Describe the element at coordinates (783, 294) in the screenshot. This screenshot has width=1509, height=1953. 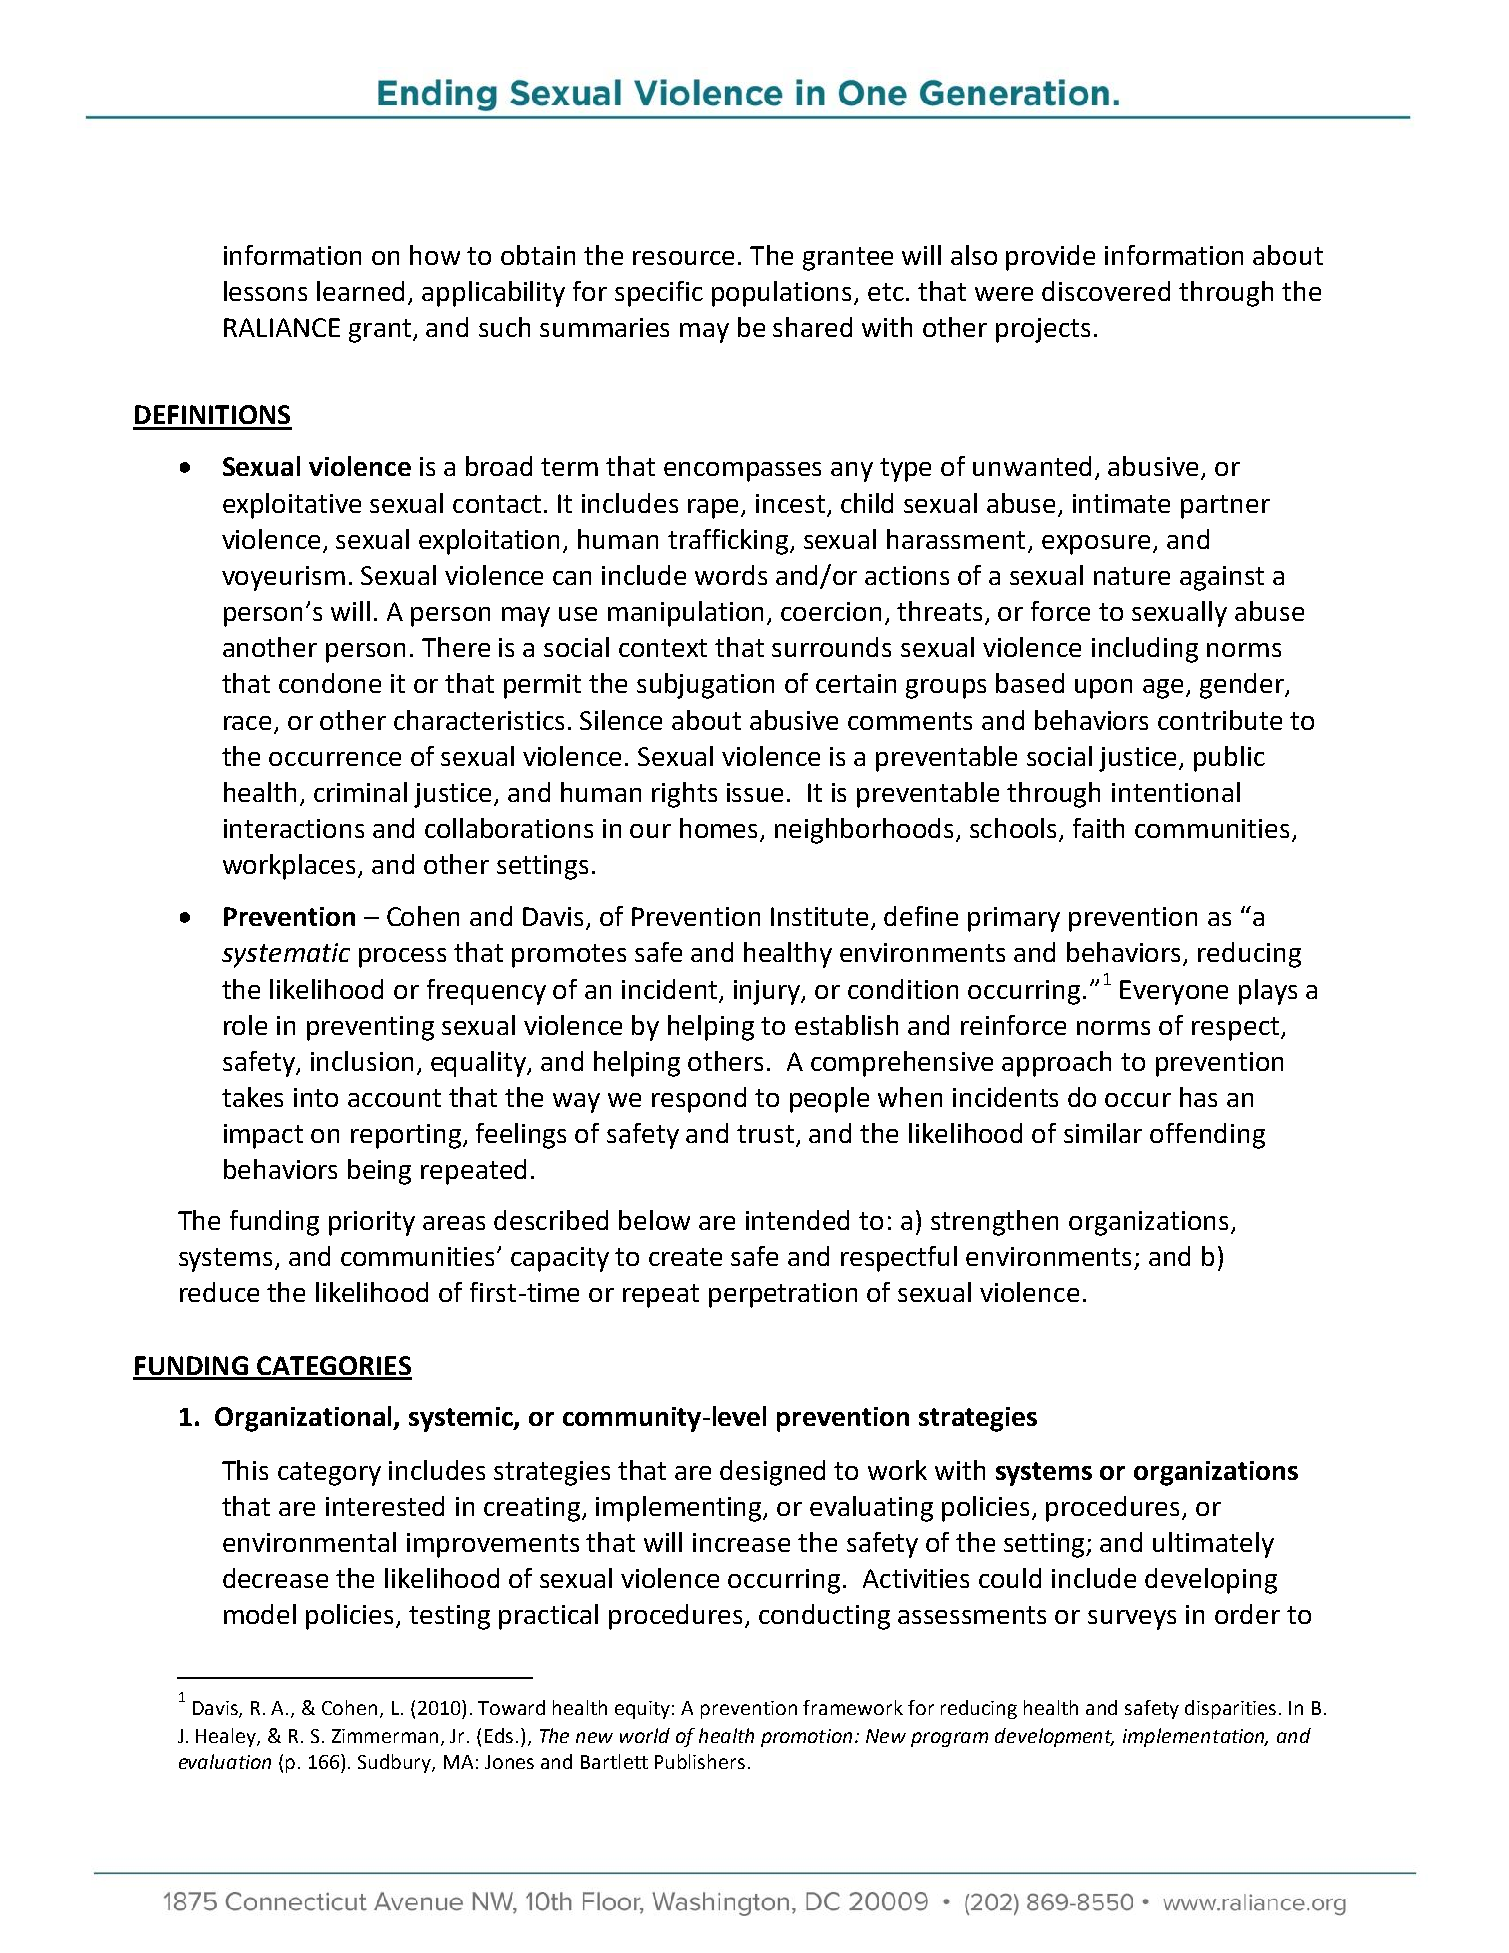
I see `populations` at that location.
